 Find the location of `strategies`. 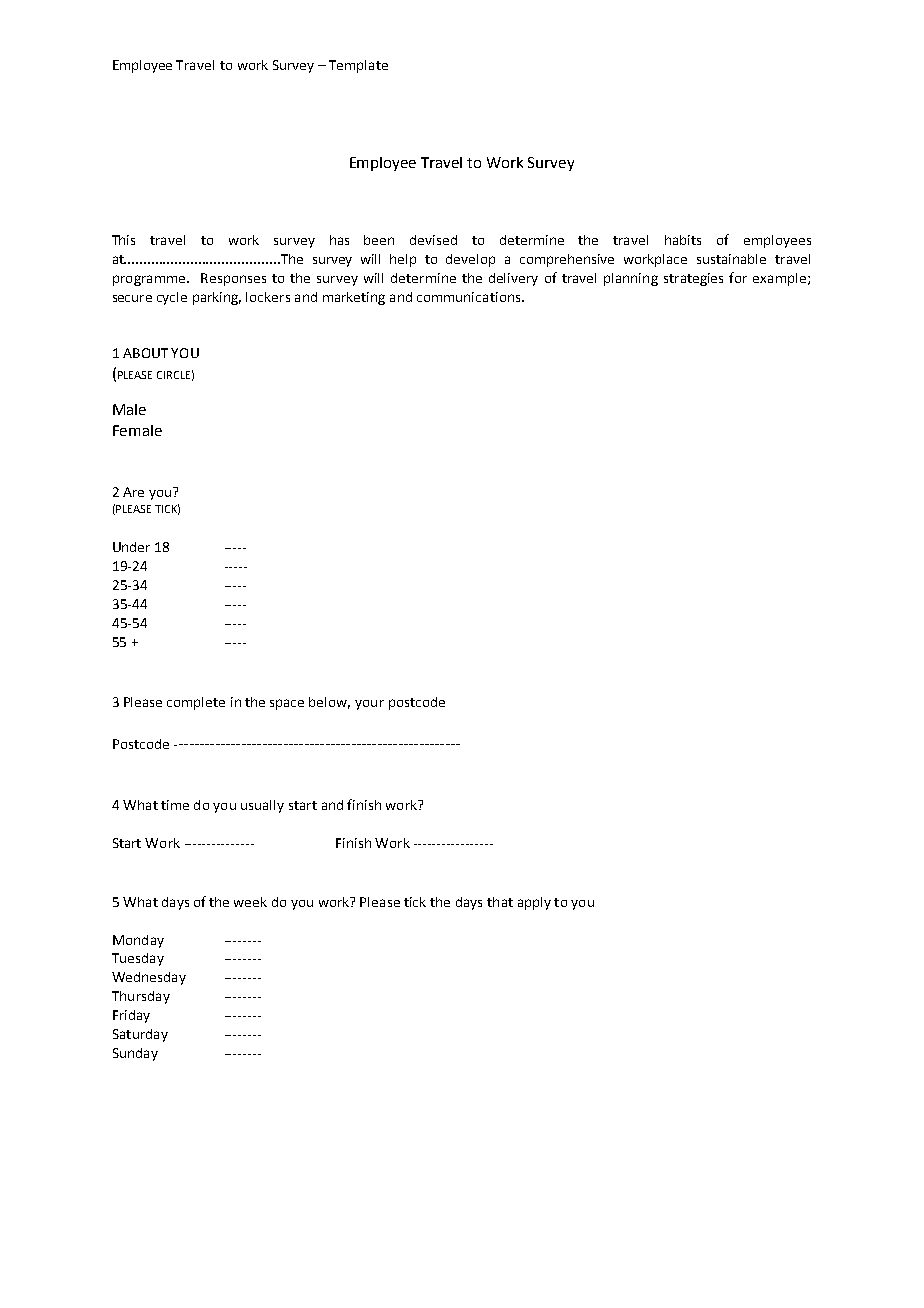

strategies is located at coordinates (693, 279).
